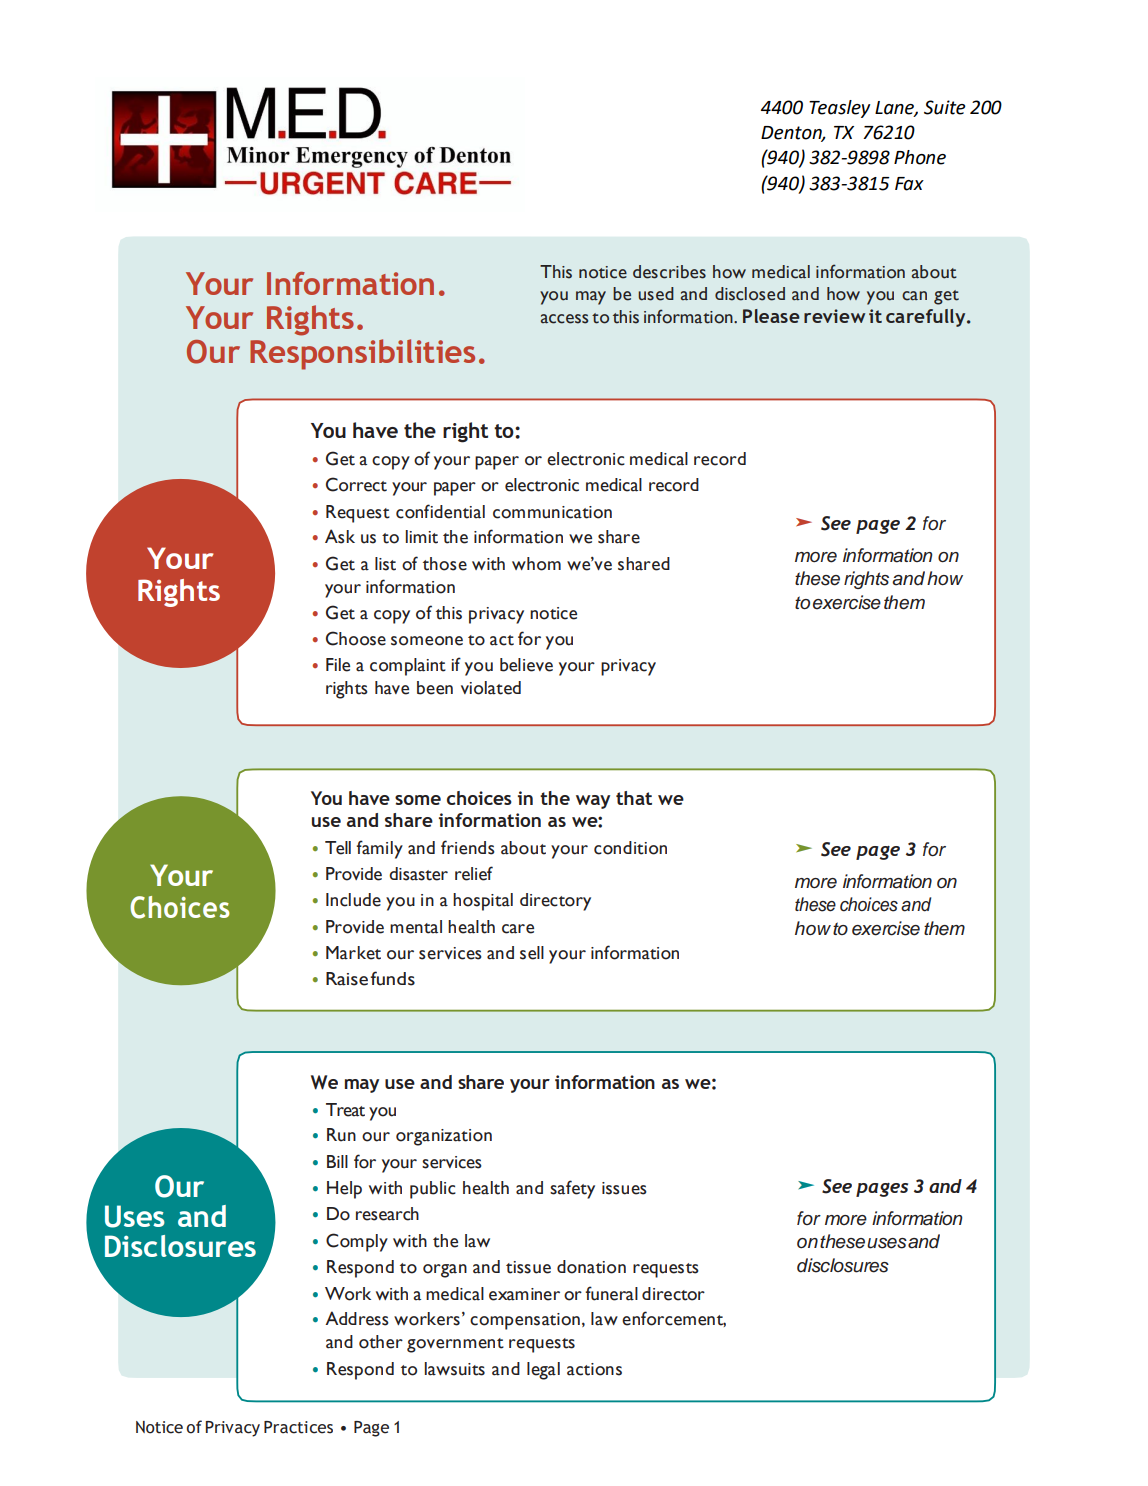 The height and width of the screenshot is (1486, 1148). Describe the element at coordinates (634, 798) in the screenshot. I see `that` at that location.
